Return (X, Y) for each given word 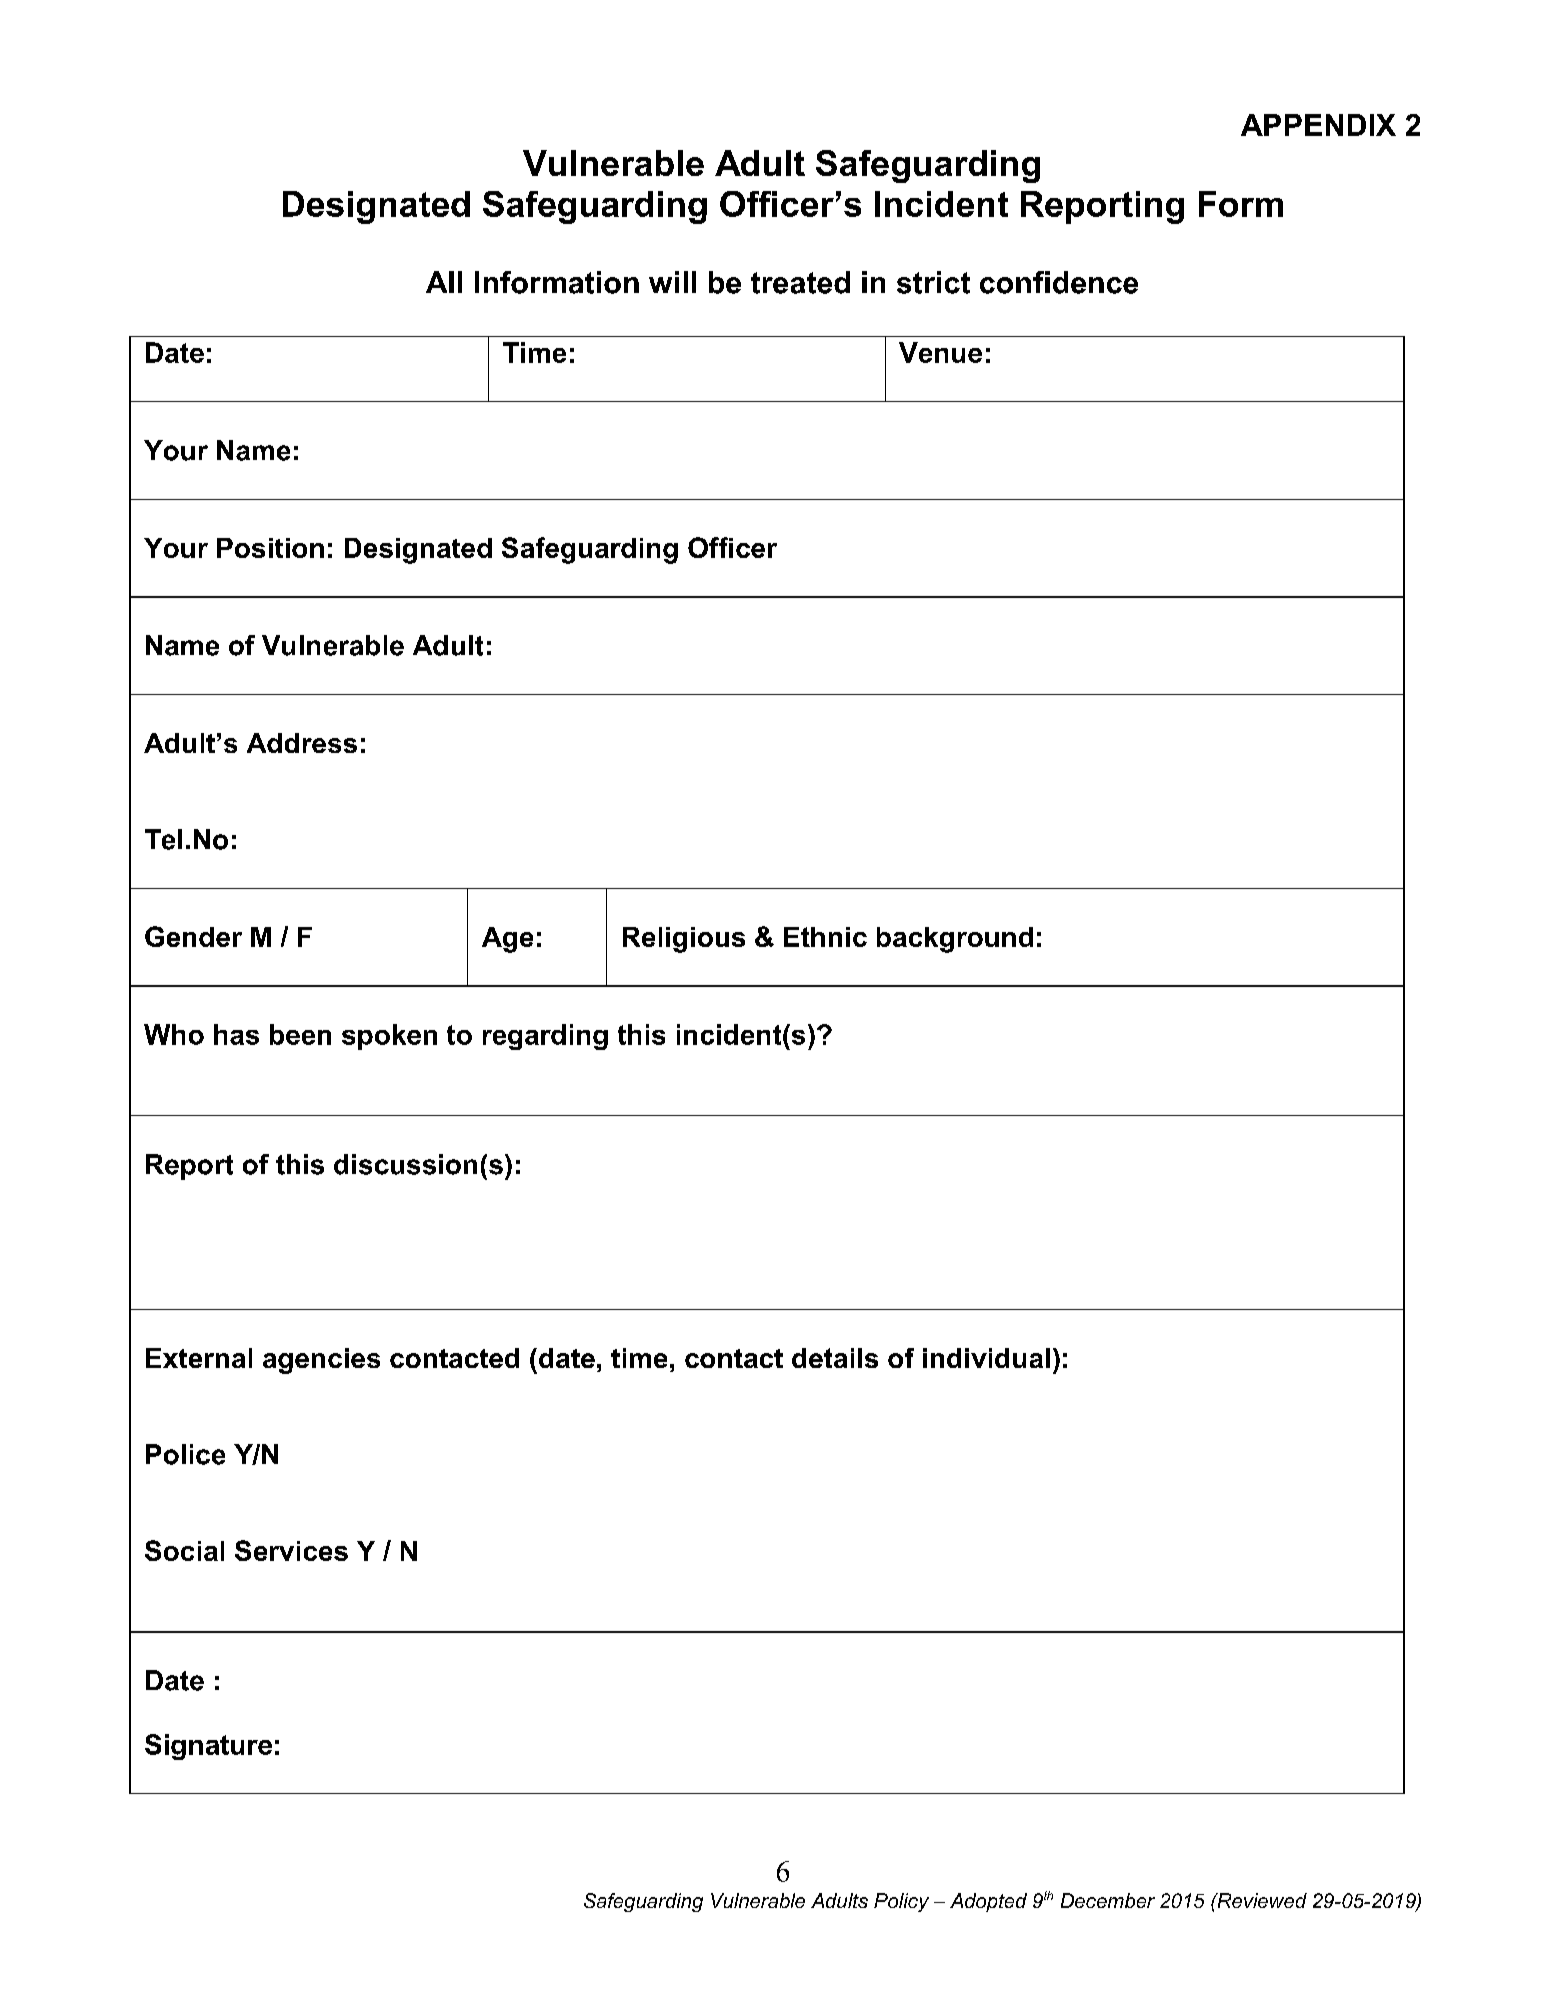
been (300, 1034)
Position (270, 548)
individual (986, 1358)
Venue (940, 352)
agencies (321, 1361)
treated (800, 282)
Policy (901, 1902)
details (835, 1358)
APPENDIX (1318, 125)
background (955, 940)
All (444, 282)
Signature (208, 1747)
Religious (684, 940)
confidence (1059, 282)
